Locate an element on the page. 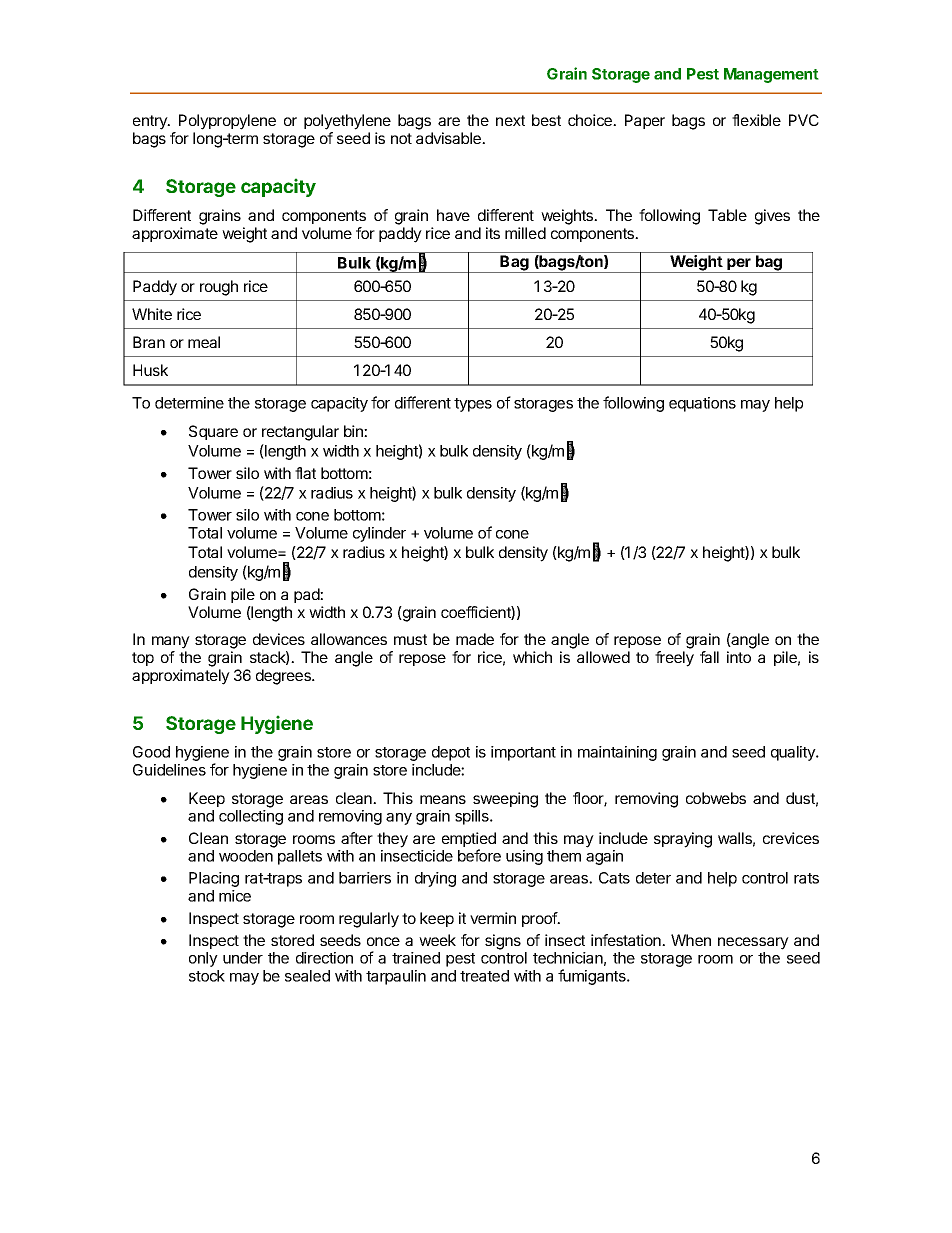 The image size is (952, 1233). signs is located at coordinates (503, 942).
